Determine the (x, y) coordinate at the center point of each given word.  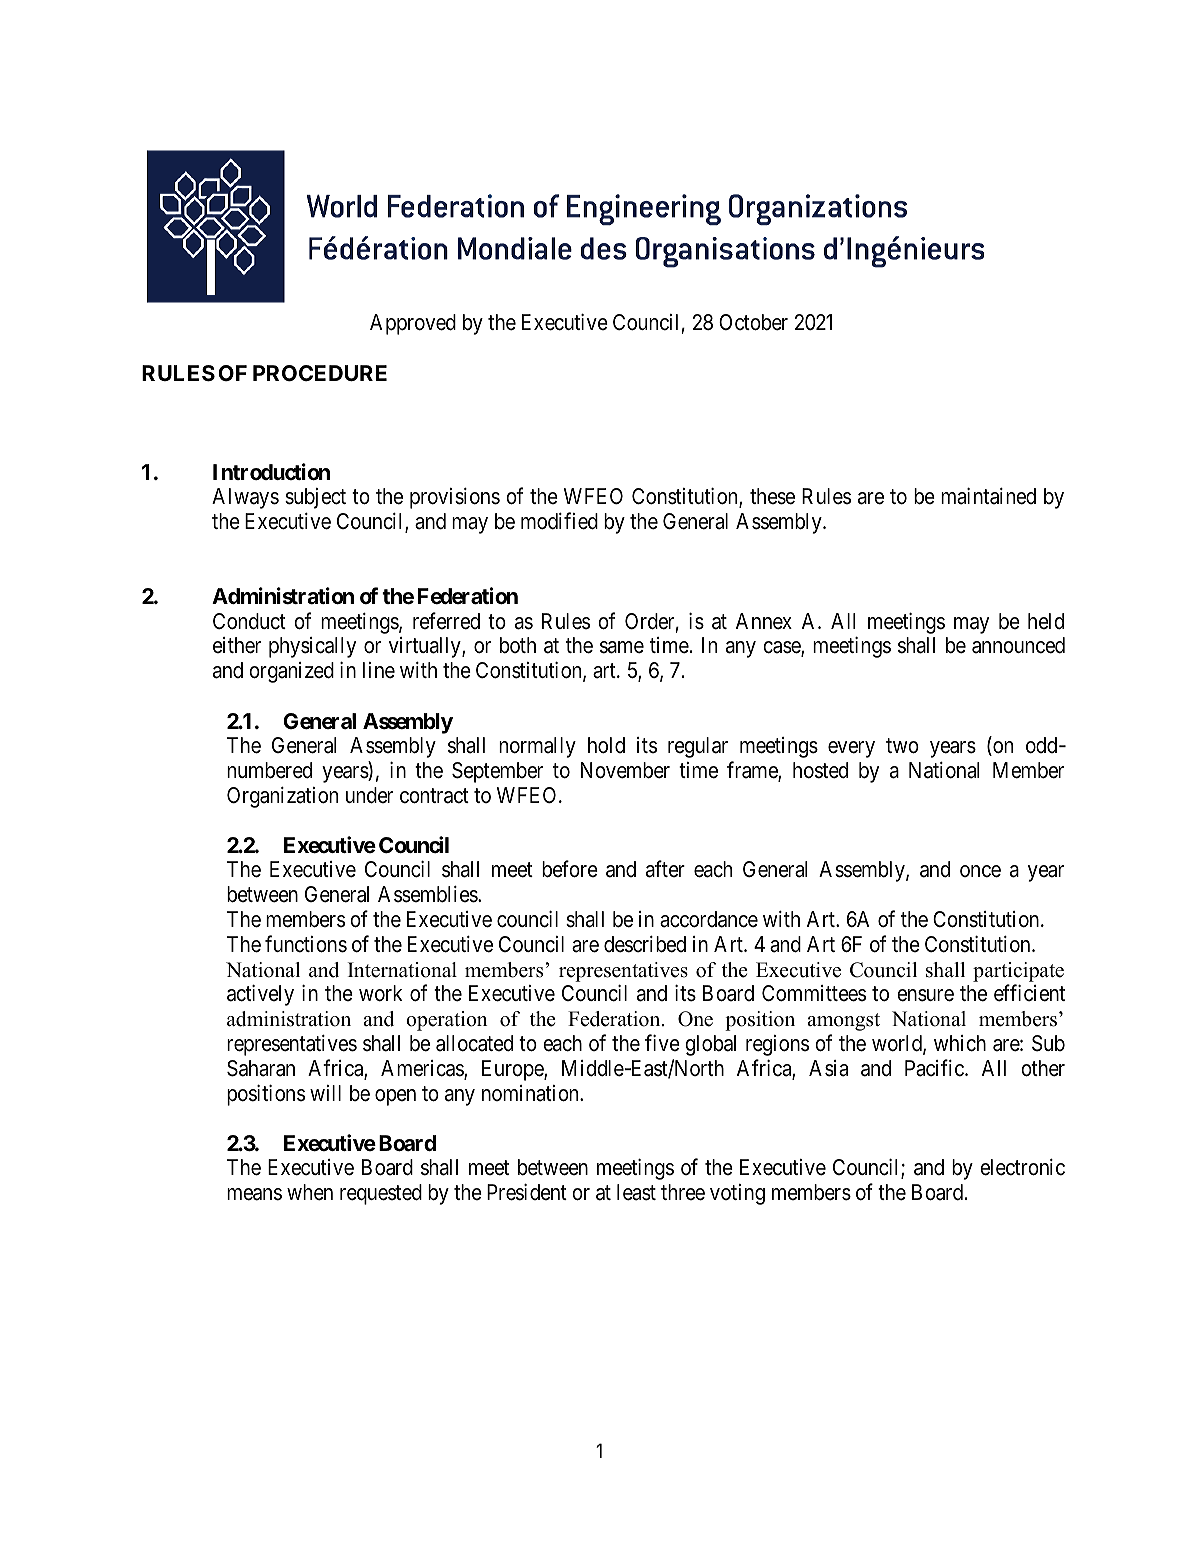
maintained (988, 496)
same (622, 647)
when (310, 1192)
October (753, 322)
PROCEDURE (320, 373)
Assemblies (428, 894)
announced (1018, 645)
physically (312, 647)
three (683, 1192)
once (980, 871)
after (665, 869)
